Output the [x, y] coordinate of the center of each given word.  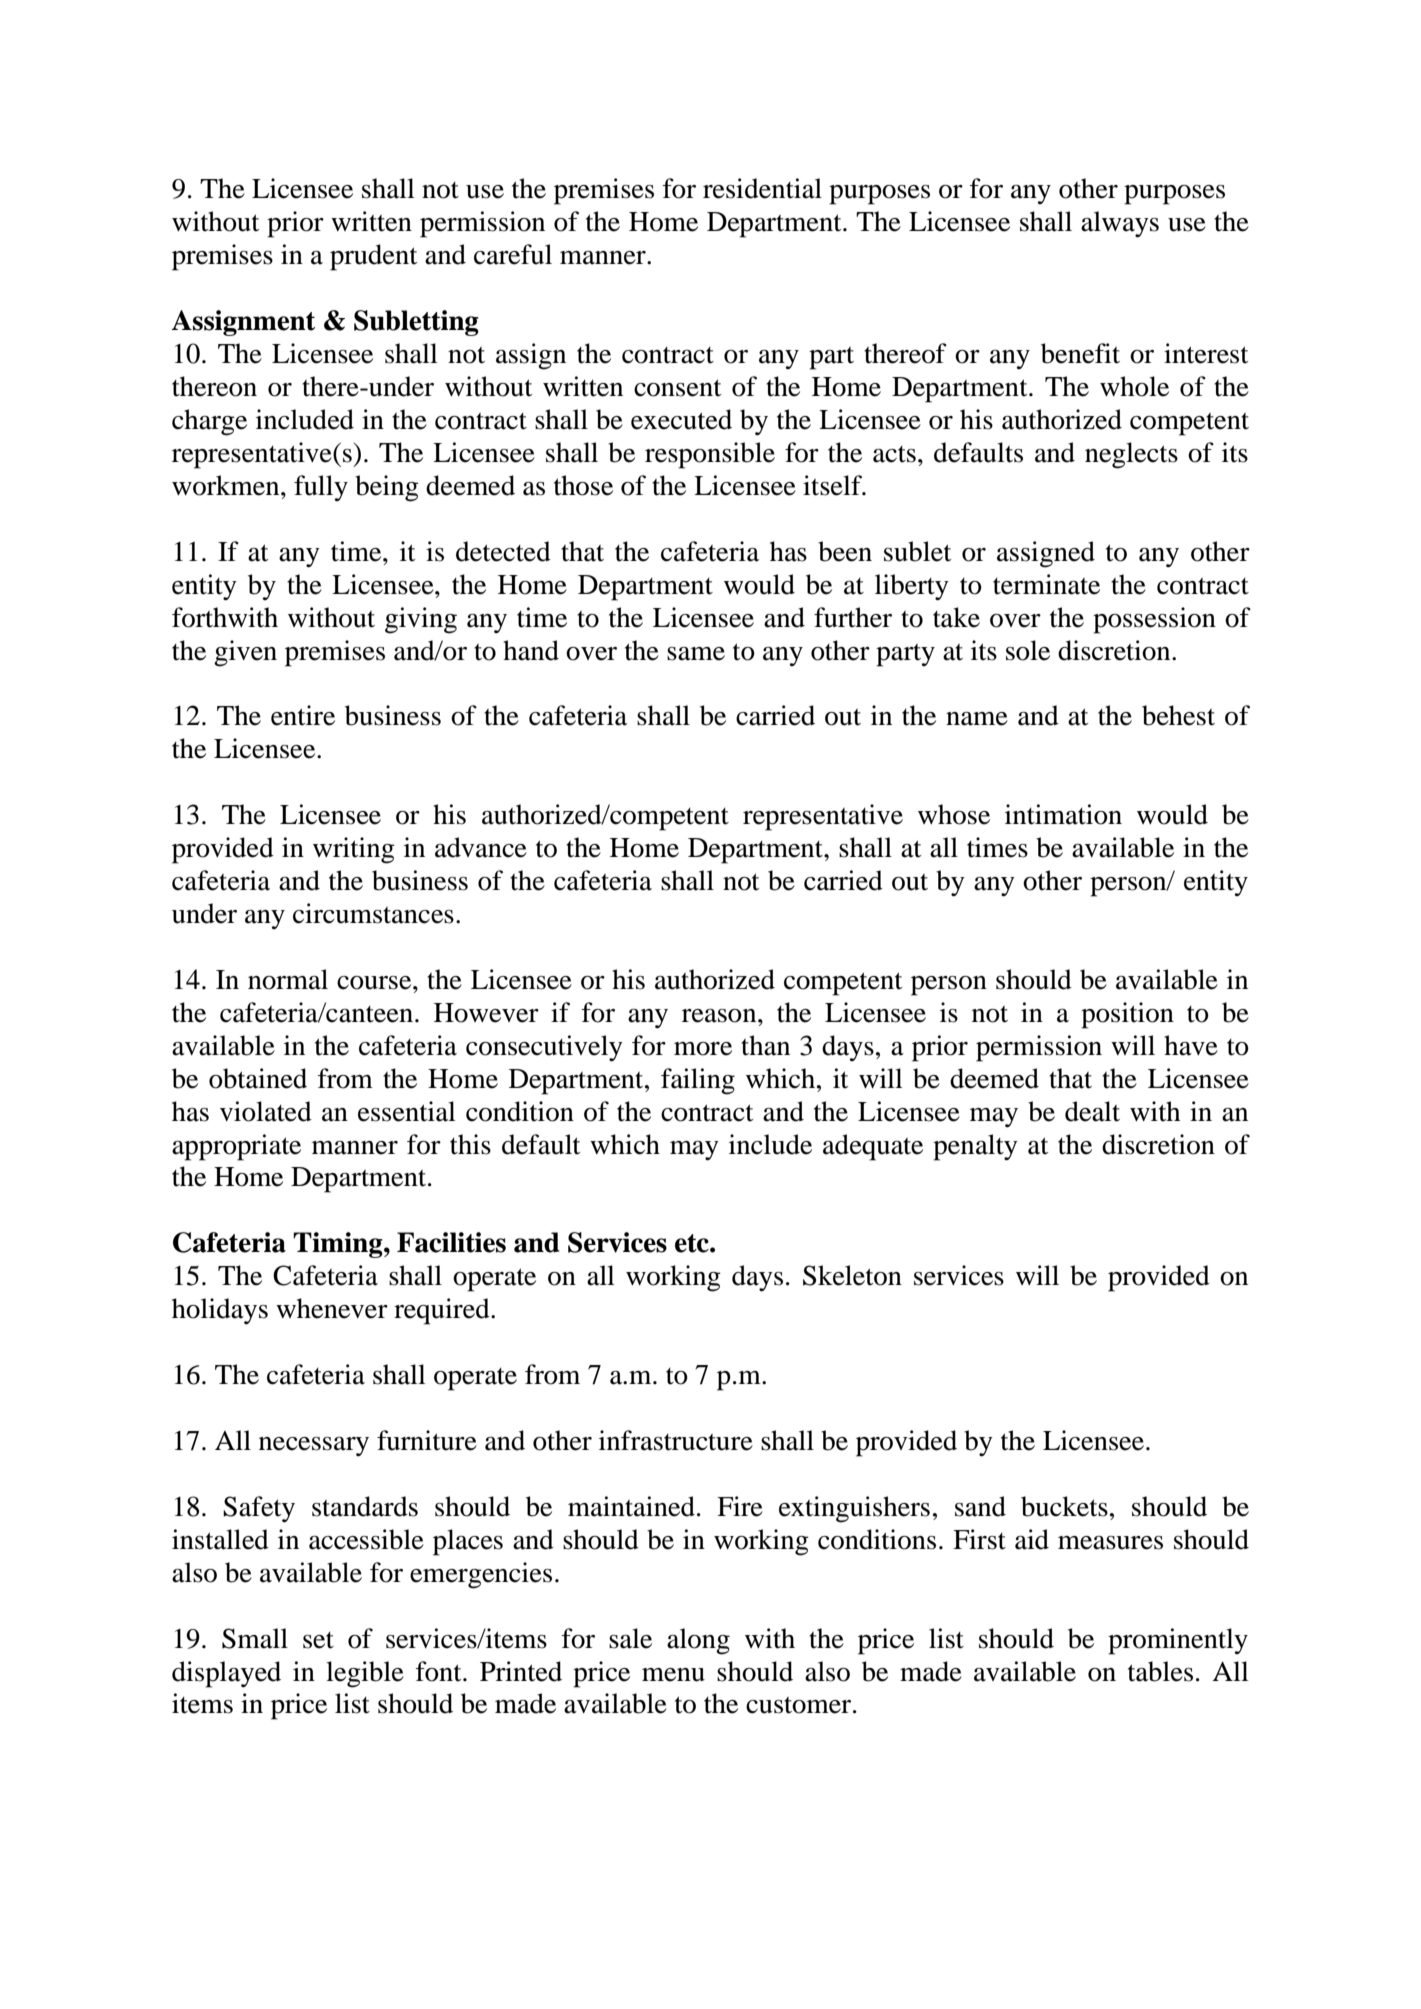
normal [288, 979]
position [1127, 1015]
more [703, 1049]
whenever [332, 1308]
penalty [975, 1147]
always [1120, 224]
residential [762, 188]
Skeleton [852, 1275]
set [318, 1640]
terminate [1046, 584]
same [696, 654]
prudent [373, 257]
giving [421, 620]
